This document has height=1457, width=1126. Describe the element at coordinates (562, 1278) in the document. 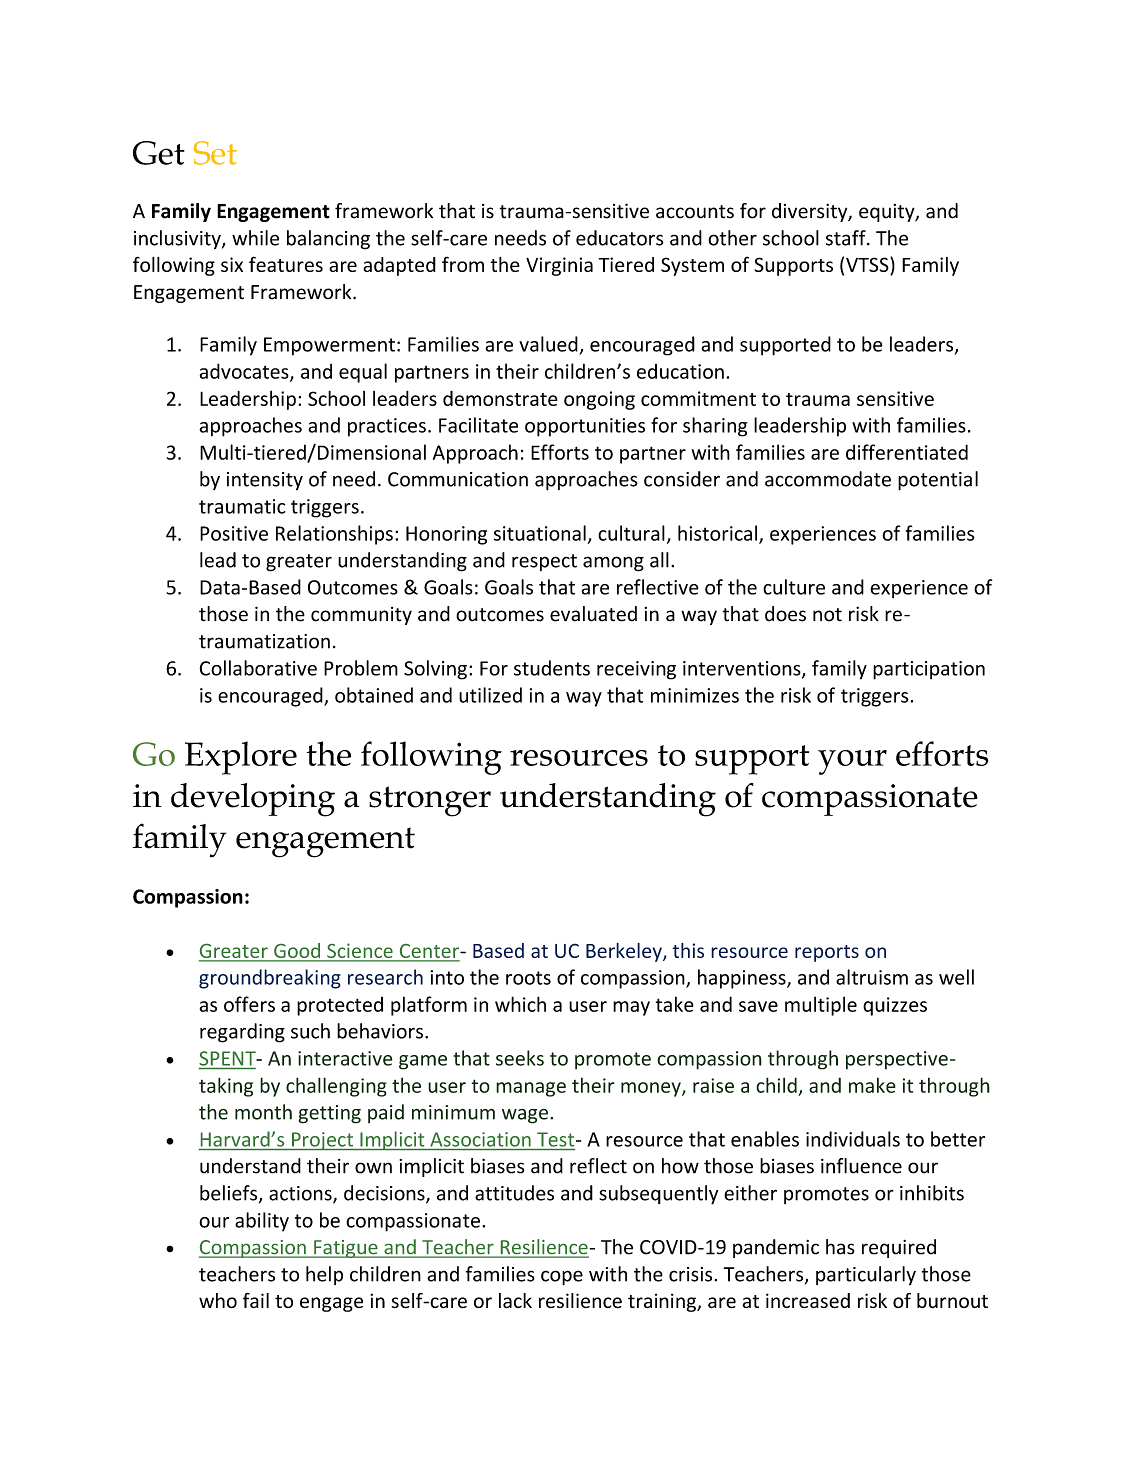

I see `cope` at that location.
